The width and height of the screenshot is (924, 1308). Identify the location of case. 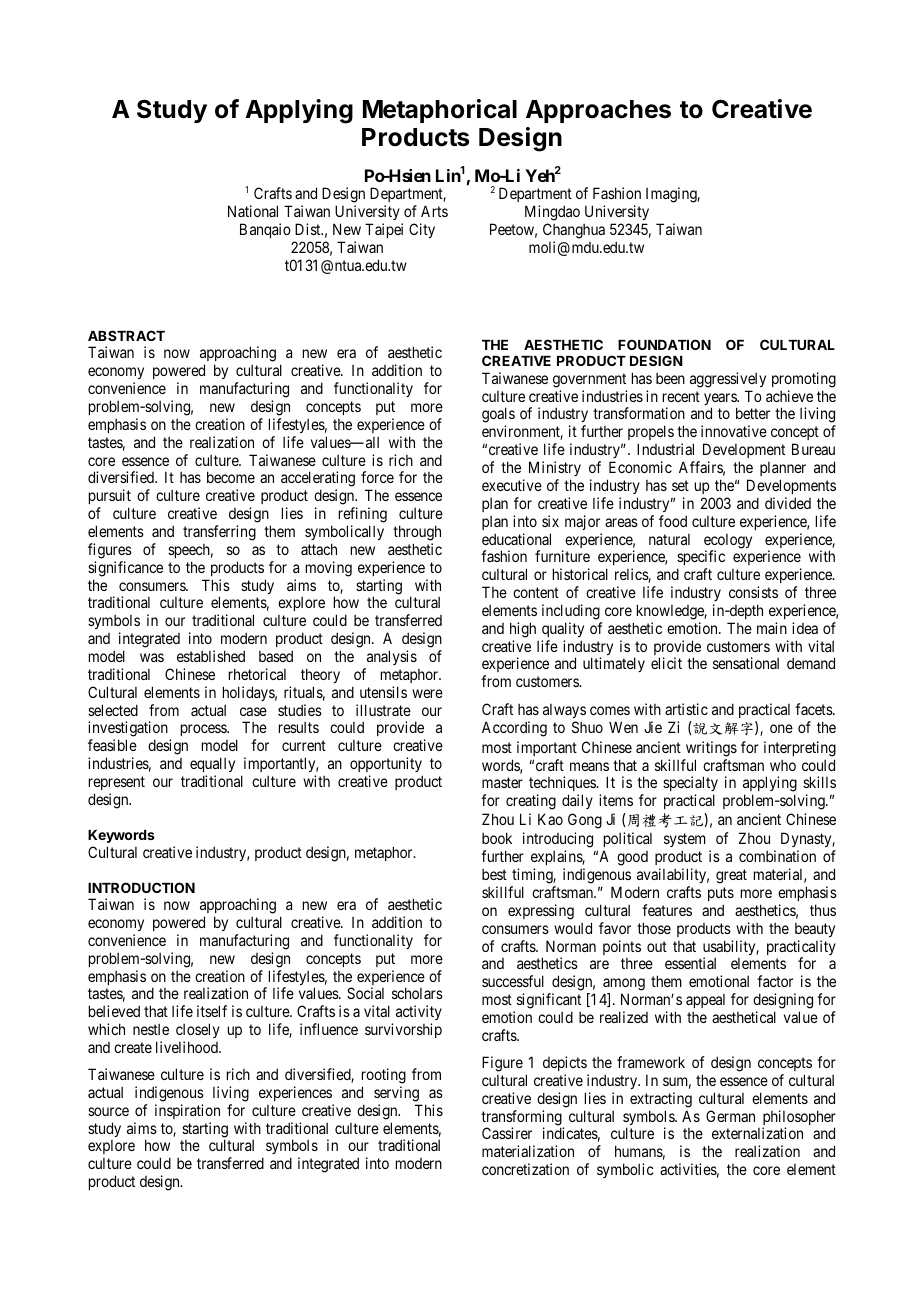
(253, 711).
